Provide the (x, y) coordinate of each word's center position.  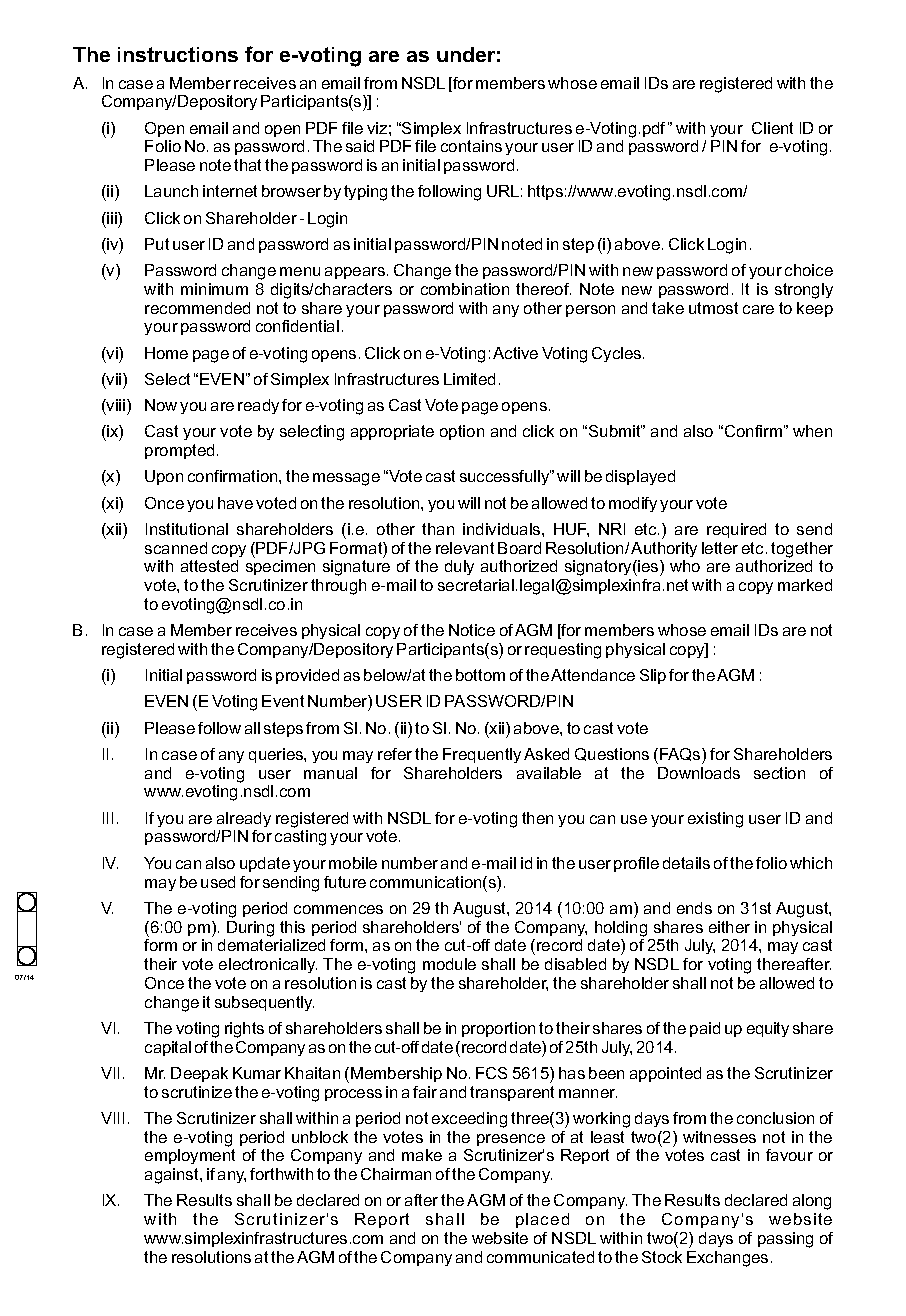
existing (715, 820)
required (736, 530)
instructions (178, 54)
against (173, 1176)
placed (542, 1220)
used (218, 882)
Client (772, 128)
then (537, 818)
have (235, 503)
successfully (505, 477)
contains (471, 146)
